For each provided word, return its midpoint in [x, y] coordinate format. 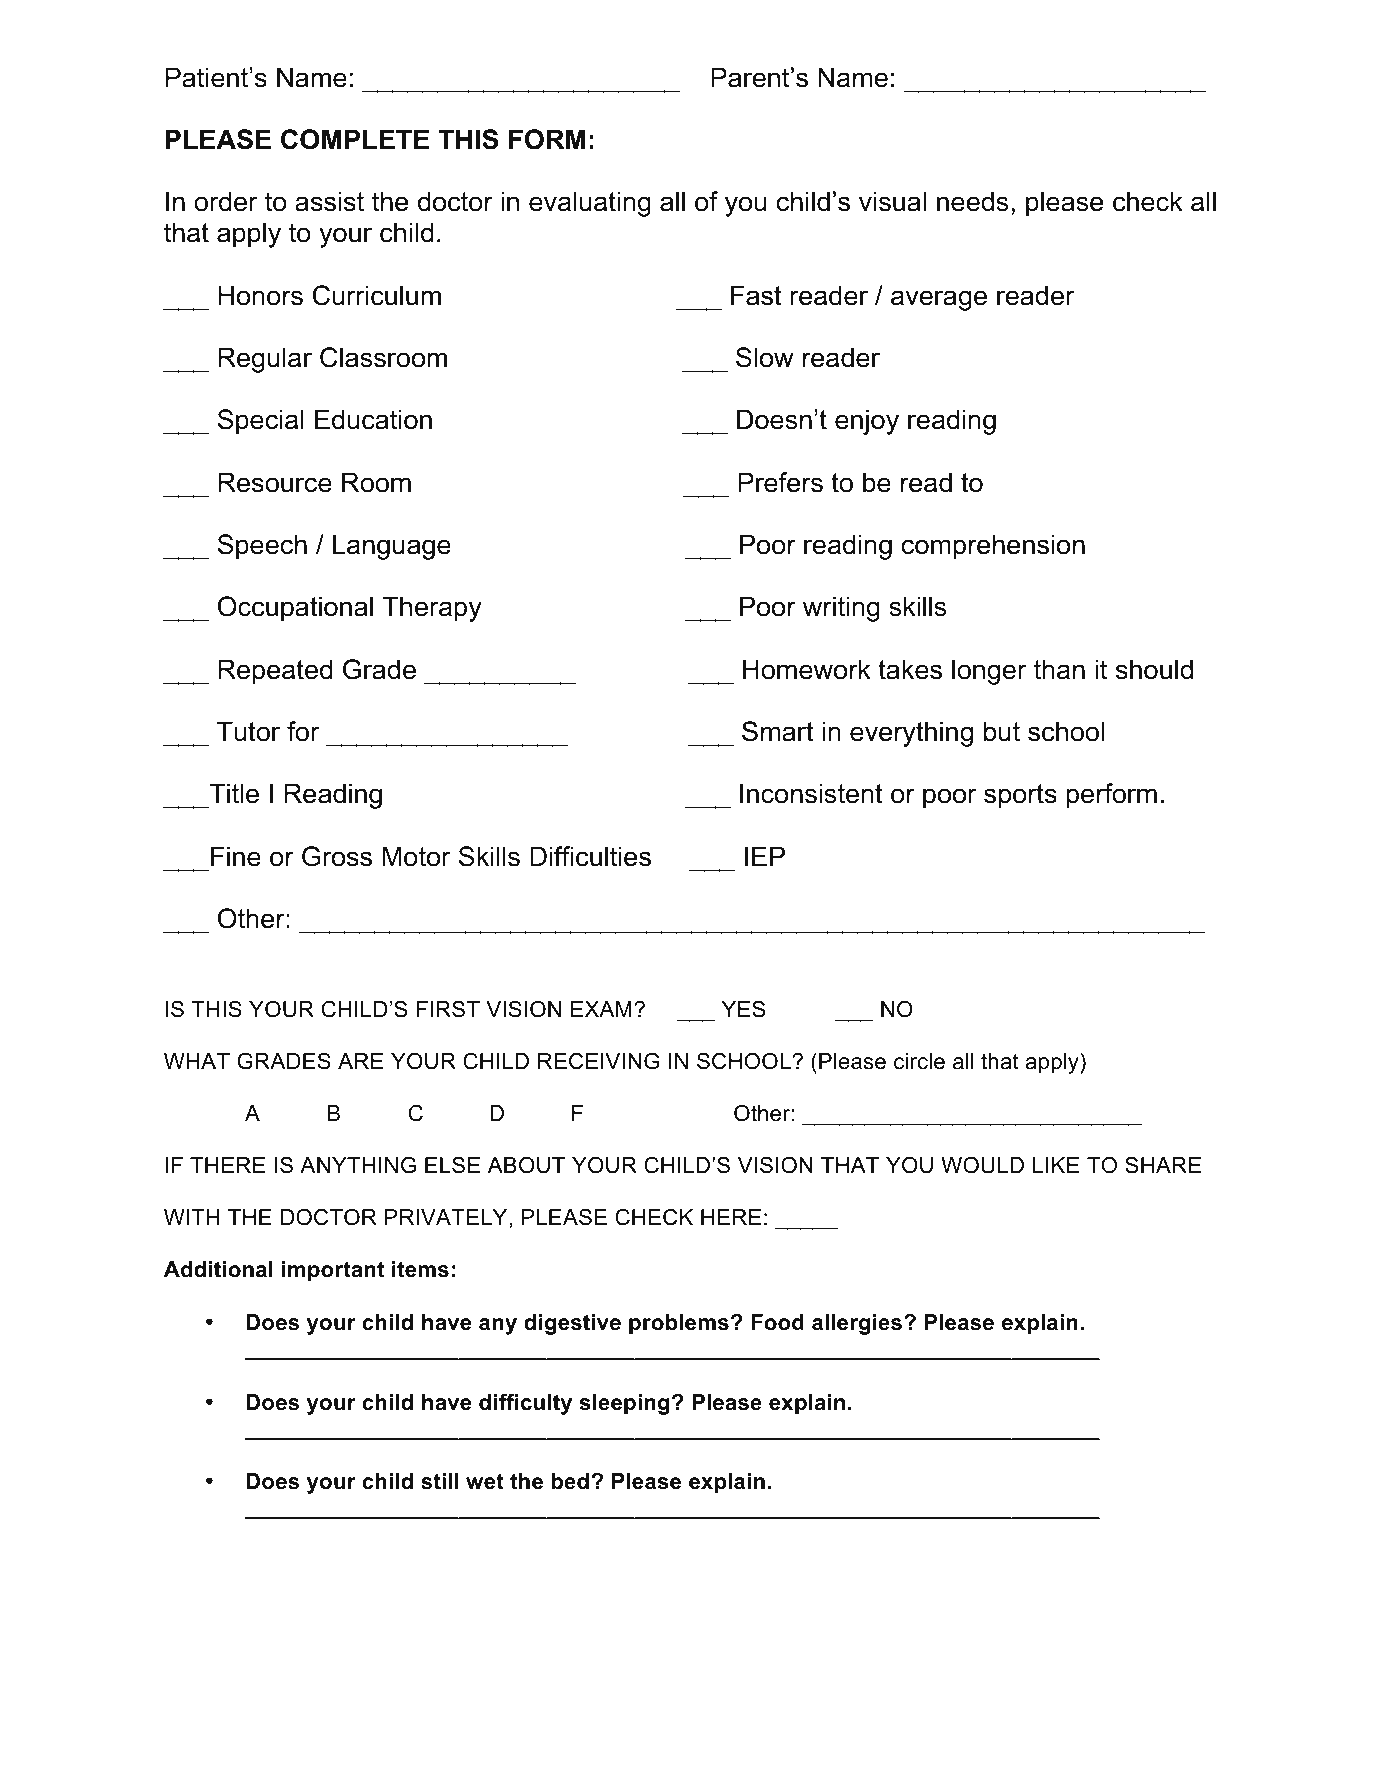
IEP [765, 856]
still [439, 1481]
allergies [857, 1324]
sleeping [624, 1404]
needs [973, 201]
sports [1020, 796]
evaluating [590, 204]
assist [329, 201]
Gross [337, 856]
